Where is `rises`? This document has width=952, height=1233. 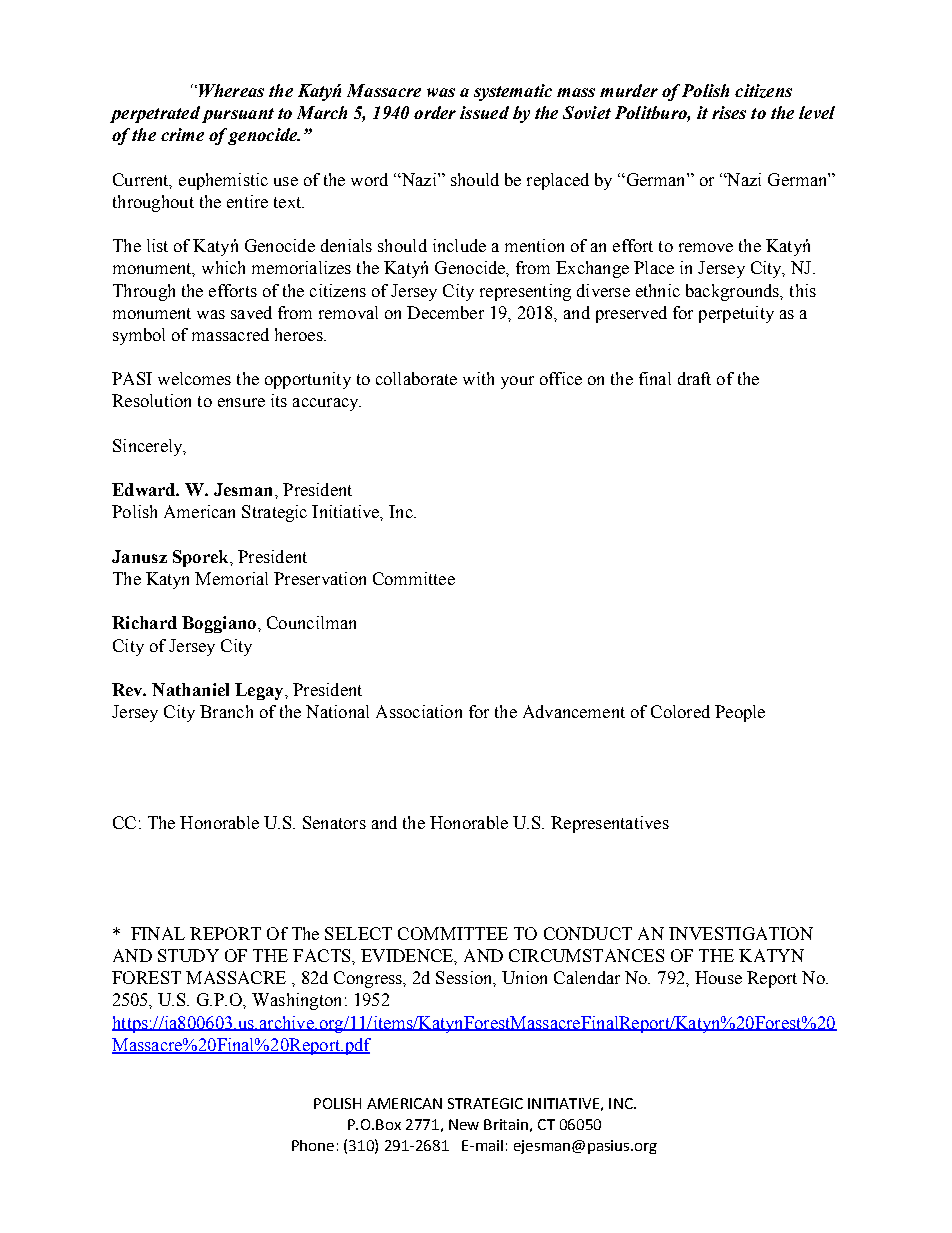 rises is located at coordinates (729, 112).
